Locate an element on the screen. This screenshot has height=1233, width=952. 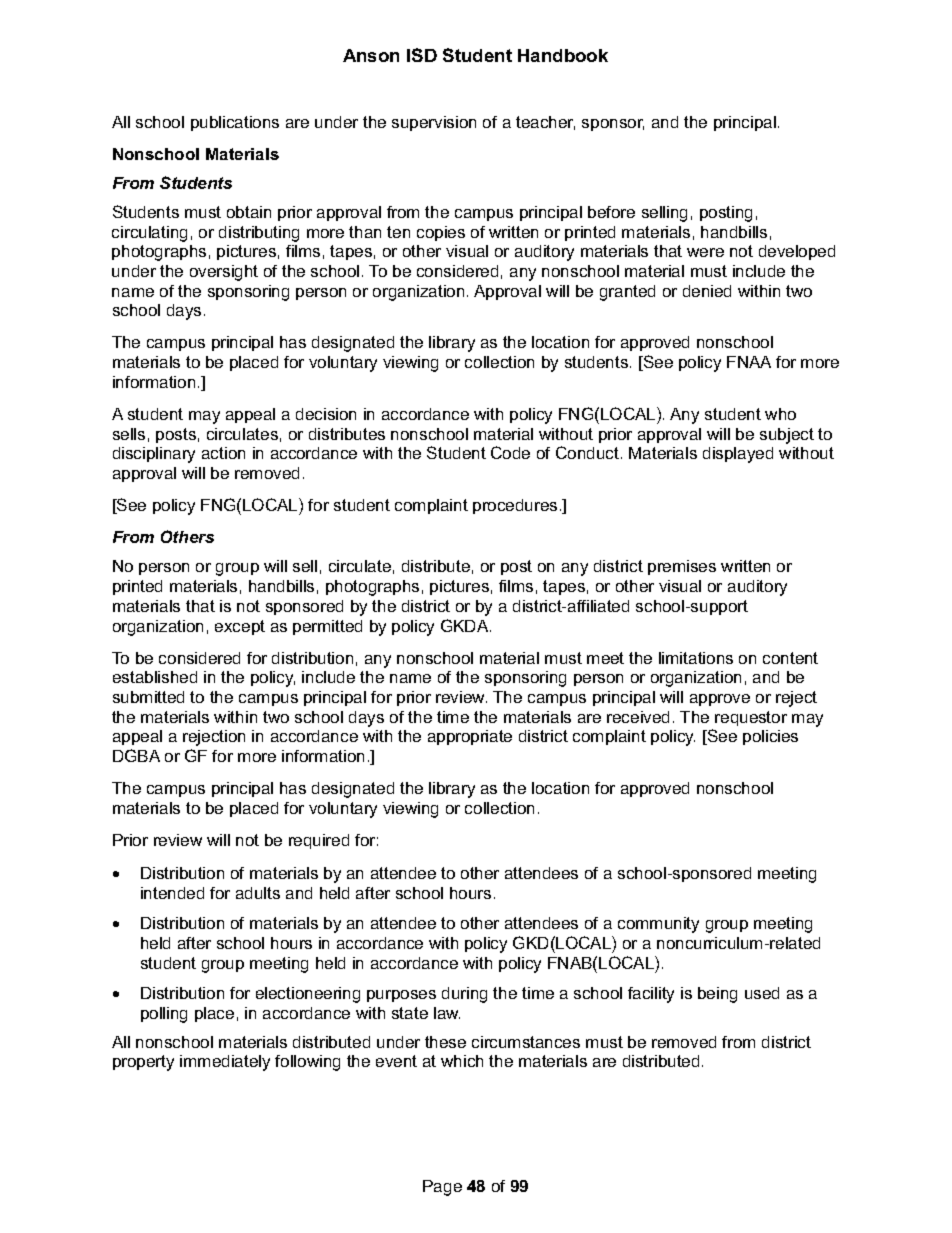
immediately is located at coordinates (225, 1063).
